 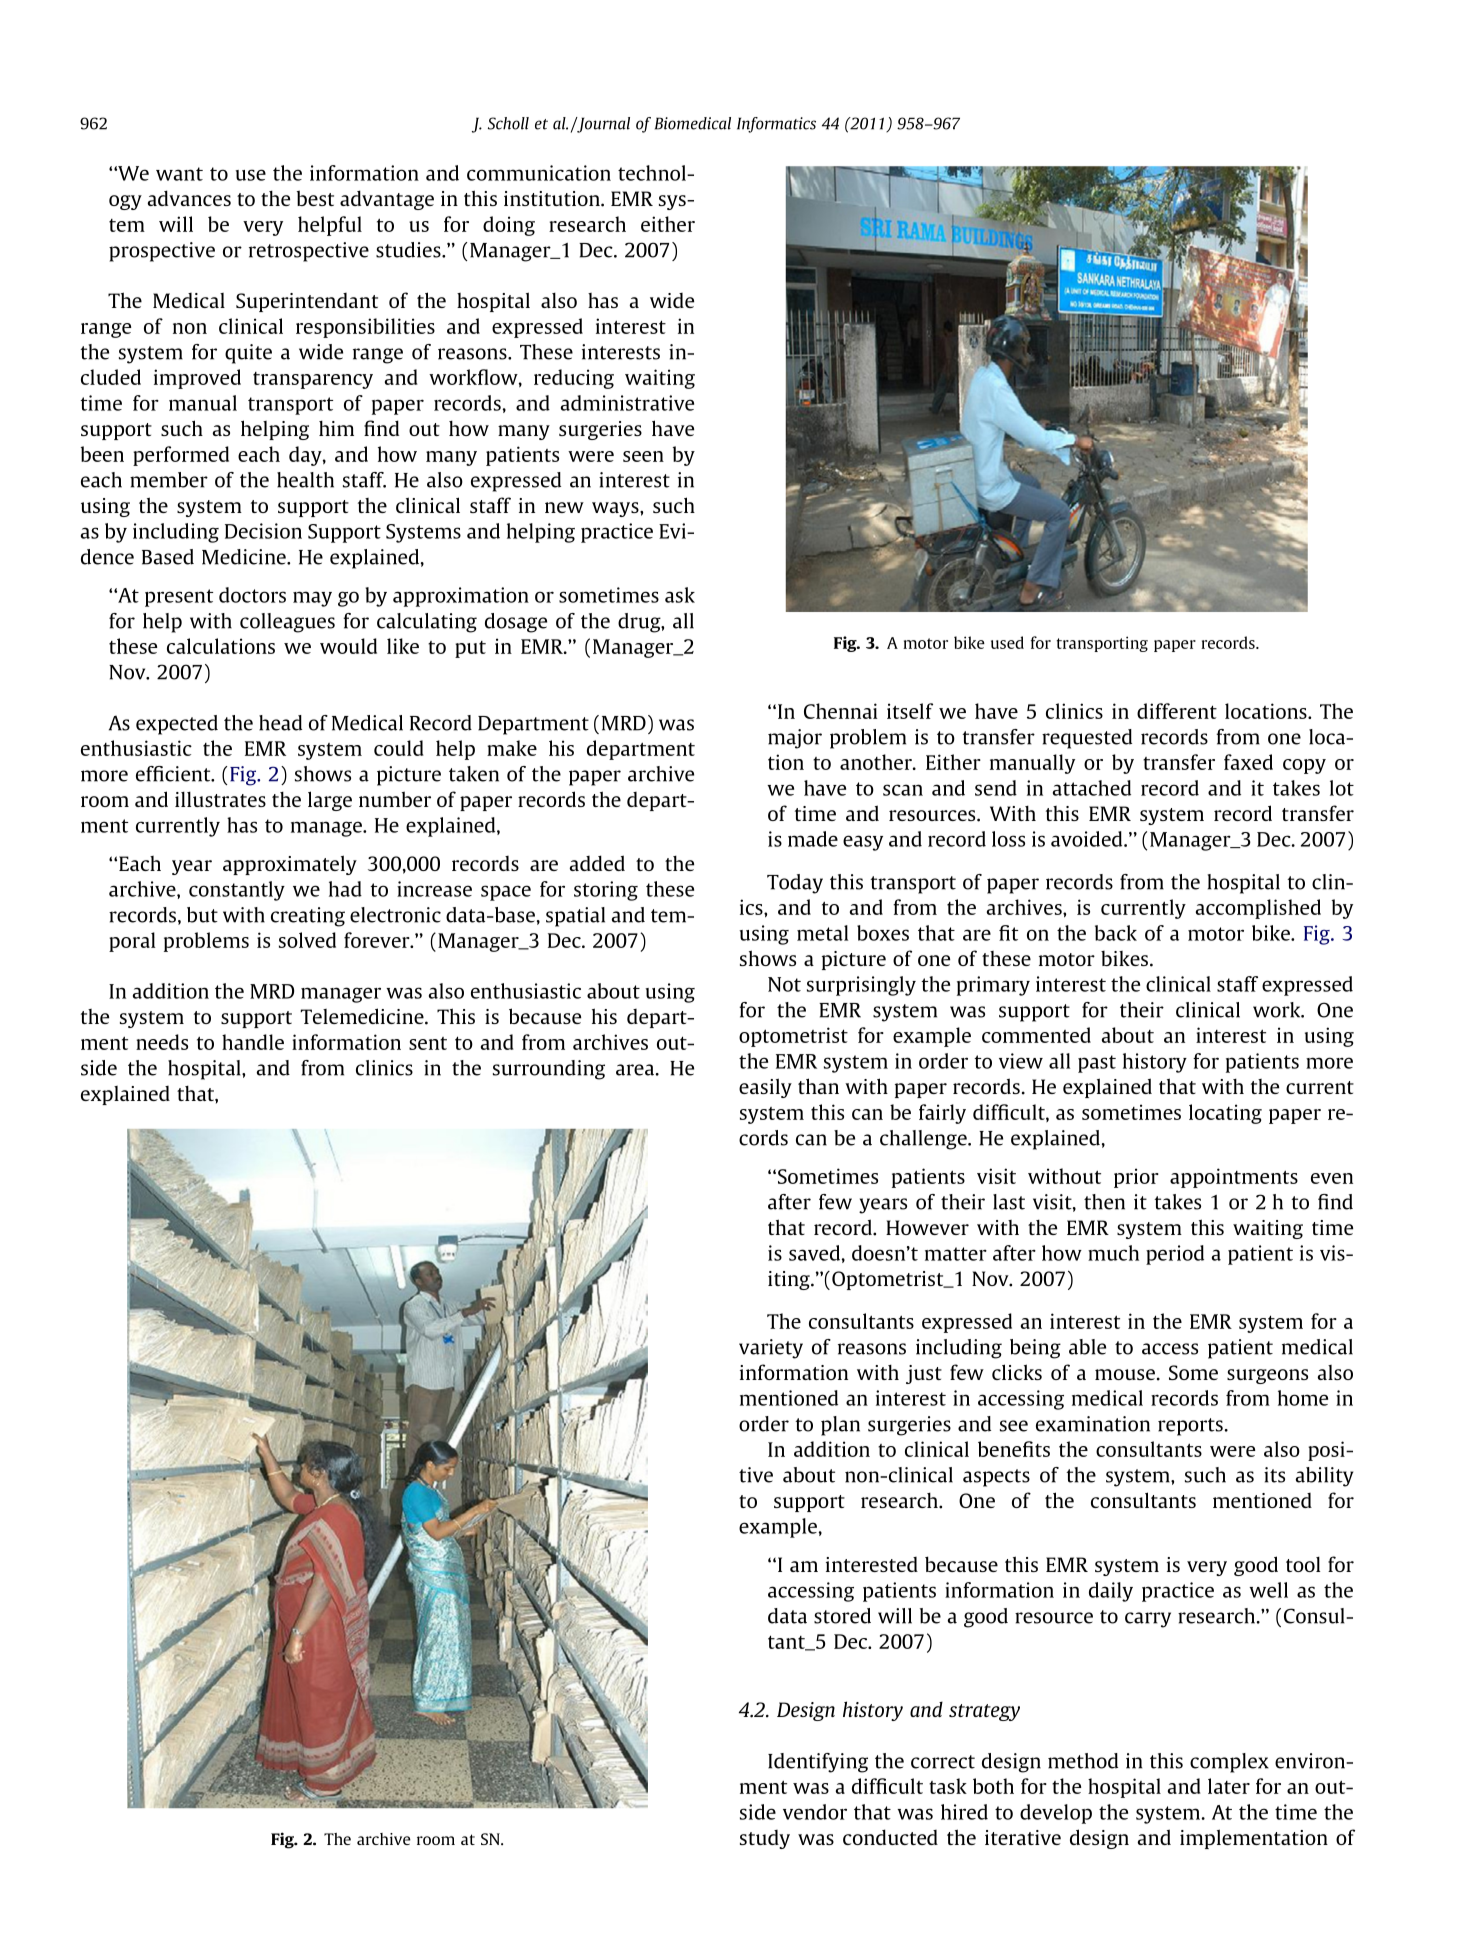 What do you see at coordinates (1248, 762) in the image?
I see `faxed` at bounding box center [1248, 762].
